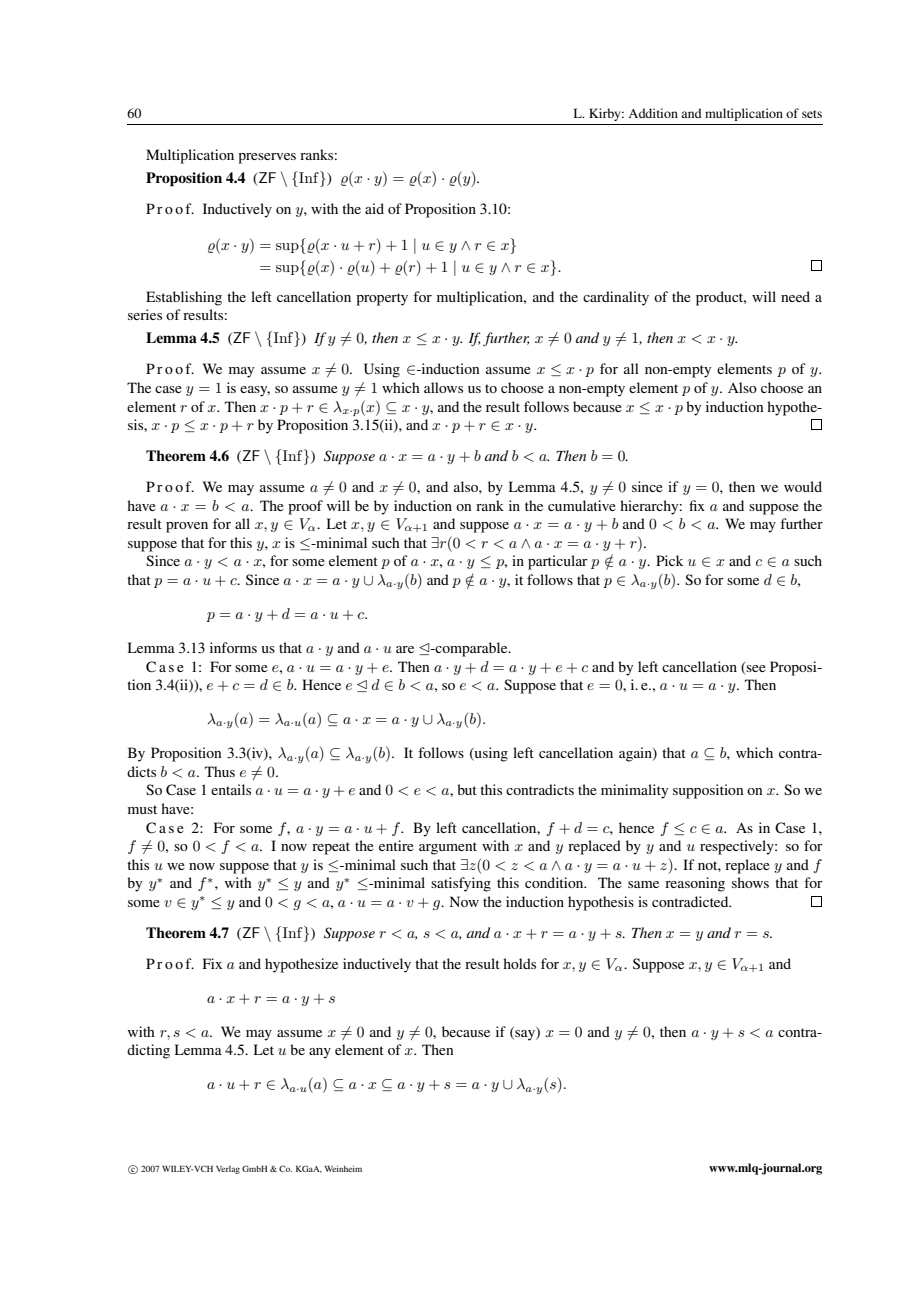  Describe the element at coordinates (582, 505) in the screenshot. I see `cumulative` at that location.
